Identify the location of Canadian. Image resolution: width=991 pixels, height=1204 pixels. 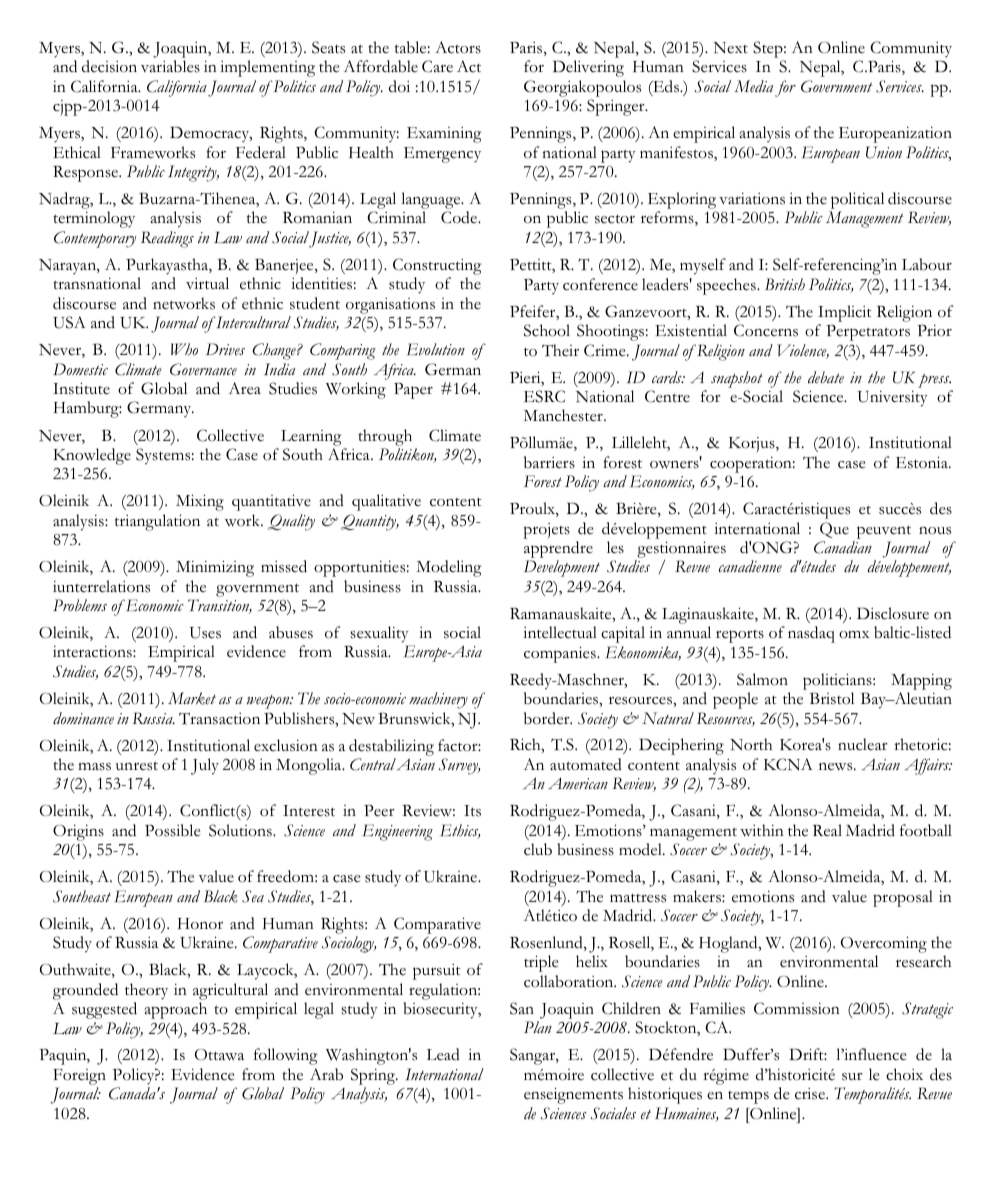
(843, 547).
